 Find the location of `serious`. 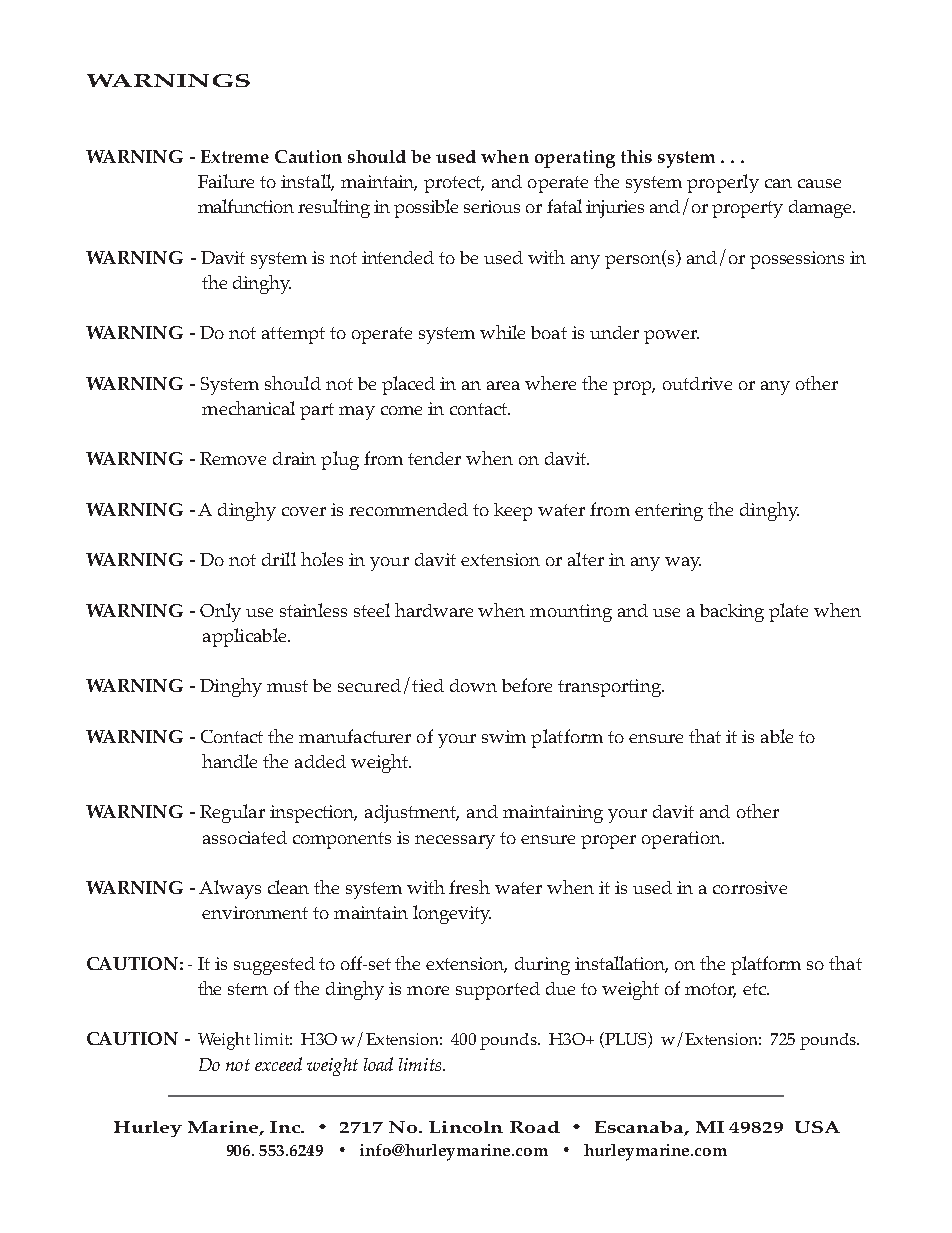

serious is located at coordinates (492, 206).
